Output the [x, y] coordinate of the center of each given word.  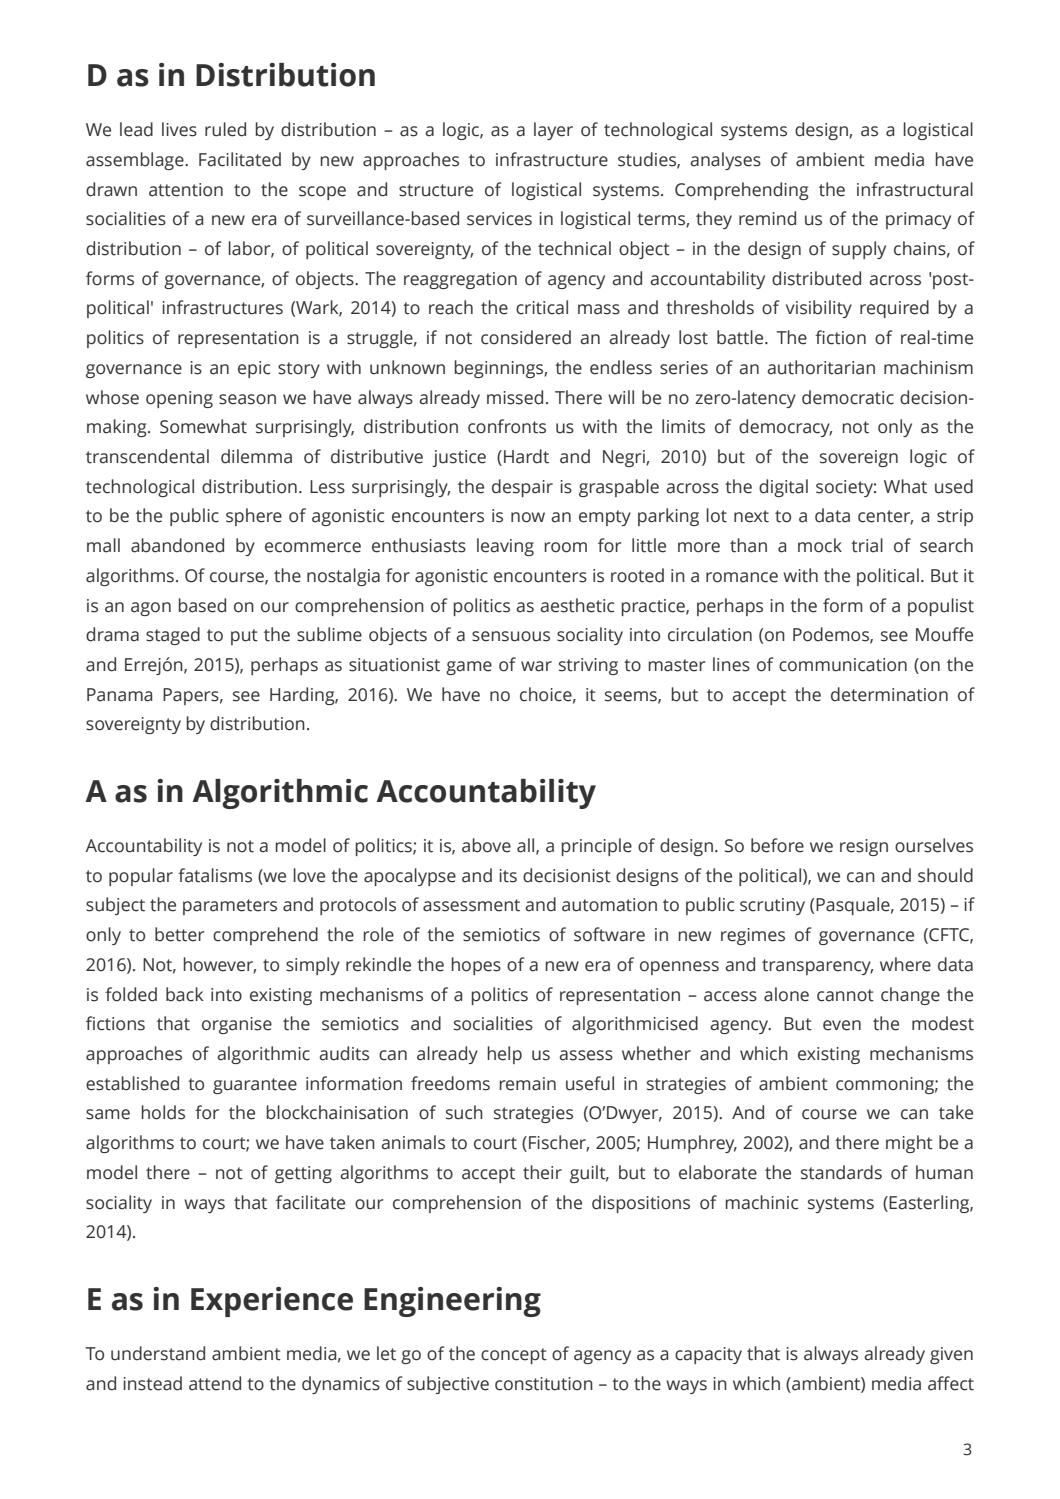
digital [783, 488]
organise [237, 1025]
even [842, 1025]
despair [522, 488]
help [504, 1055]
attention [186, 190]
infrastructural [915, 189]
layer [553, 131]
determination [889, 694]
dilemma [256, 456]
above [486, 845]
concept [514, 1356]
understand [158, 1353]
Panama [119, 695]
